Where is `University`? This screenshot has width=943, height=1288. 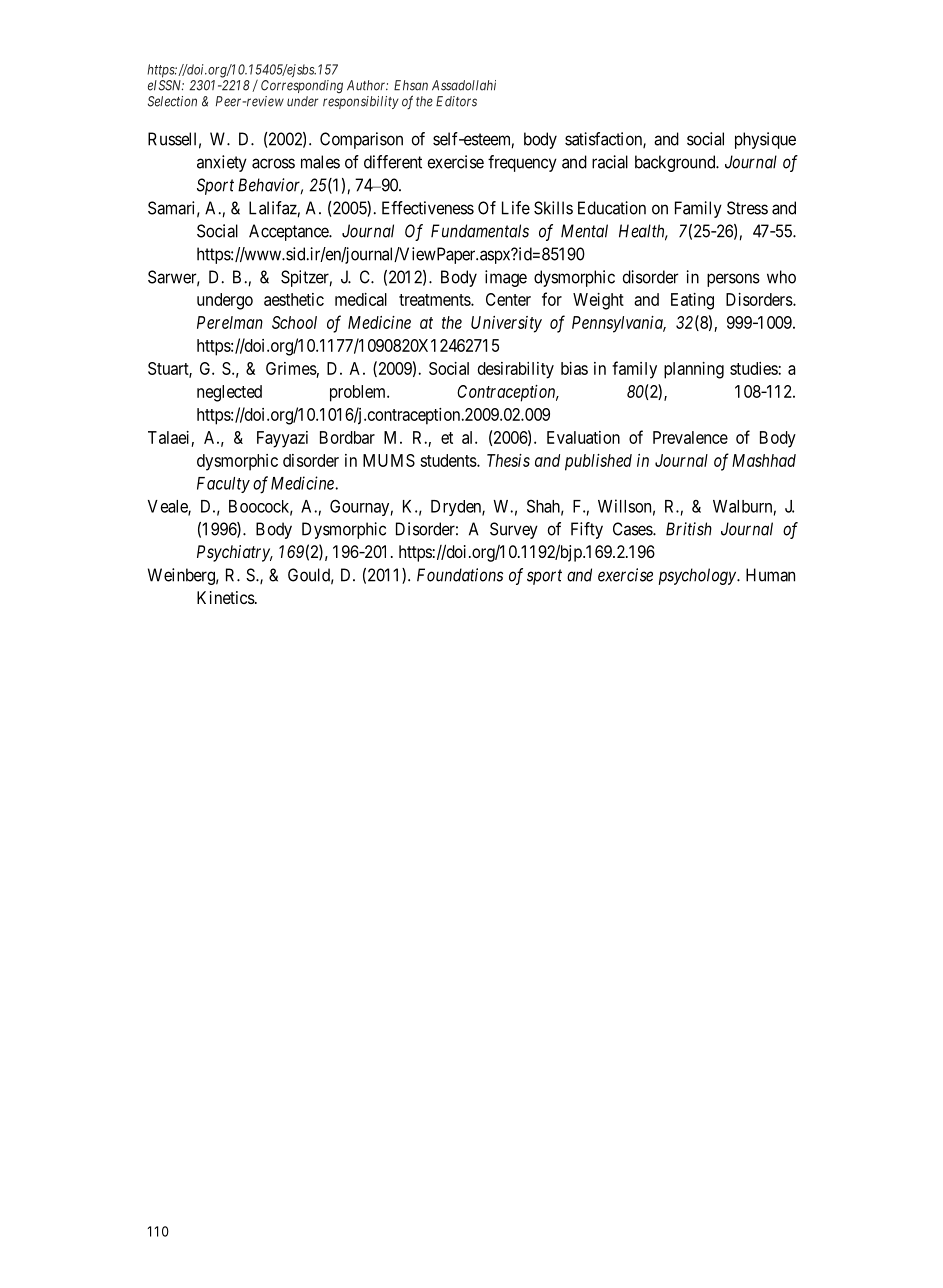 University is located at coordinates (506, 324).
